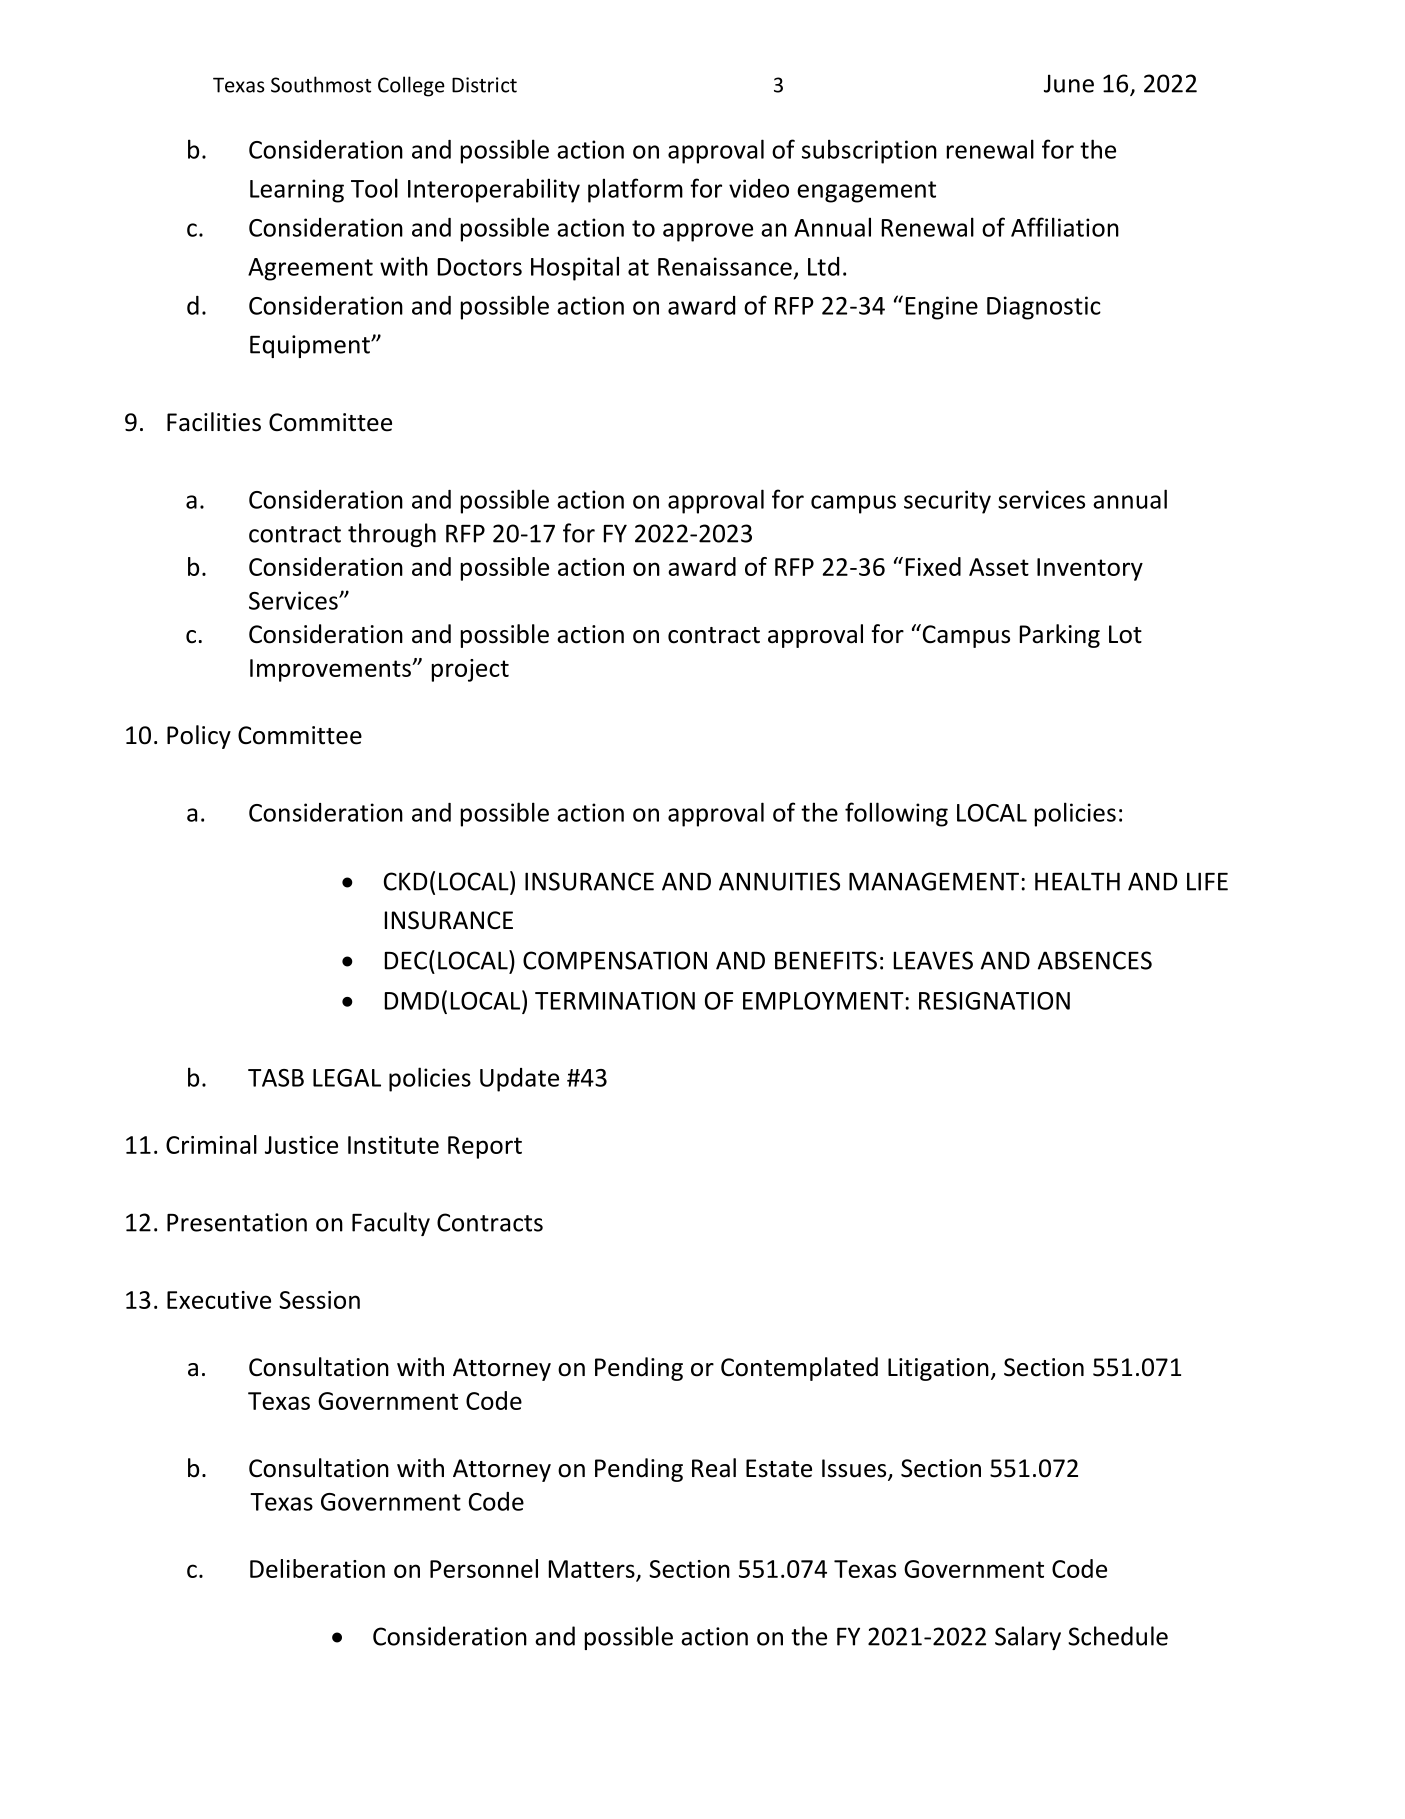  Describe the element at coordinates (199, 737) in the screenshot. I see `Policy` at that location.
